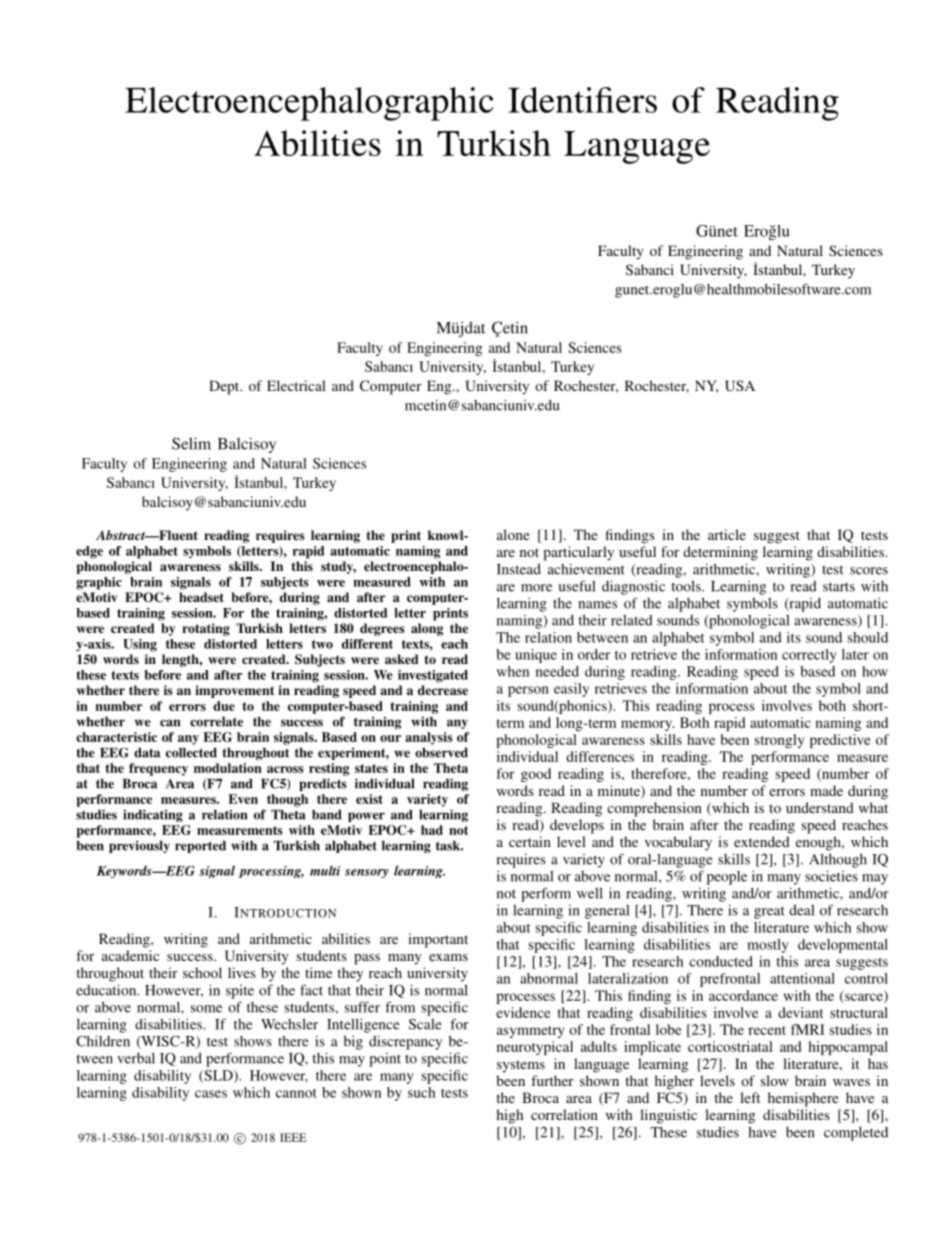  What do you see at coordinates (206, 629) in the document?
I see `rotating` at bounding box center [206, 629].
